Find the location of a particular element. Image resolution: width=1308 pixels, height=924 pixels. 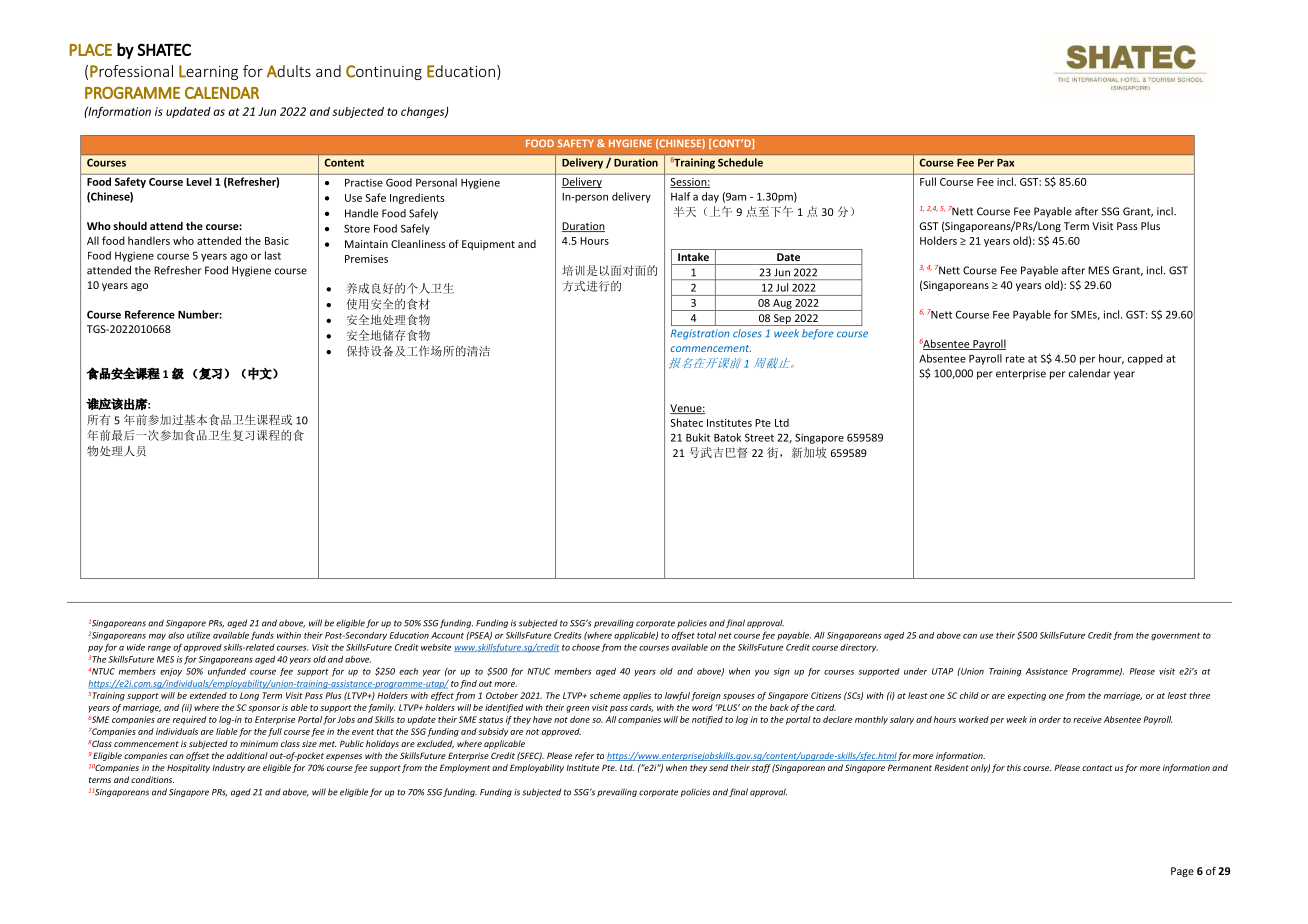

applies is located at coordinates (637, 696).
